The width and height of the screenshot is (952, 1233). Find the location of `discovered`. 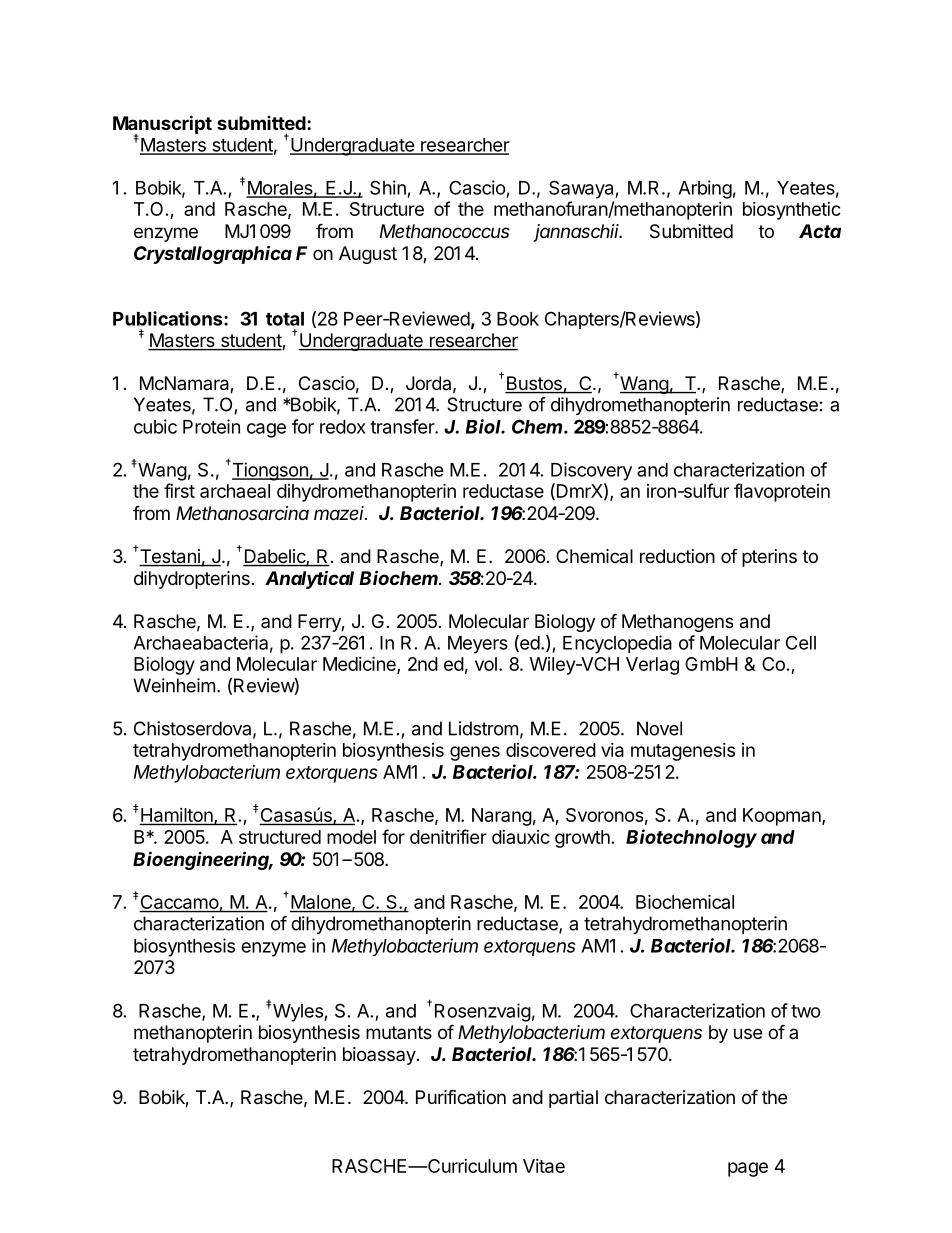

discovered is located at coordinates (551, 750).
